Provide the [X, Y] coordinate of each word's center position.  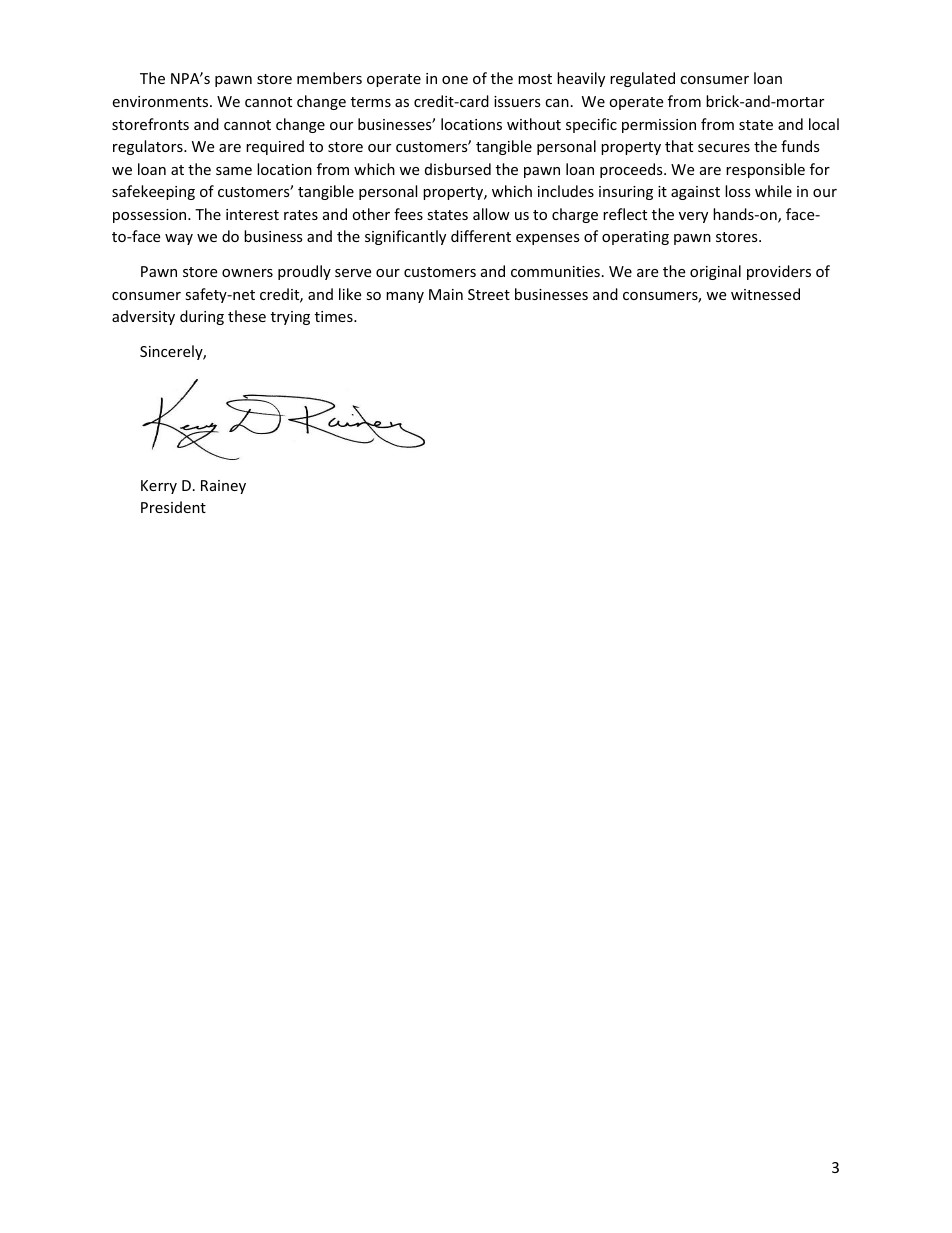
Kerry [159, 487]
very [693, 217]
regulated [642, 79]
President [173, 507]
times [335, 316]
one [455, 80]
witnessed [765, 294]
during [202, 317]
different [481, 236]
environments [161, 101]
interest [252, 214]
